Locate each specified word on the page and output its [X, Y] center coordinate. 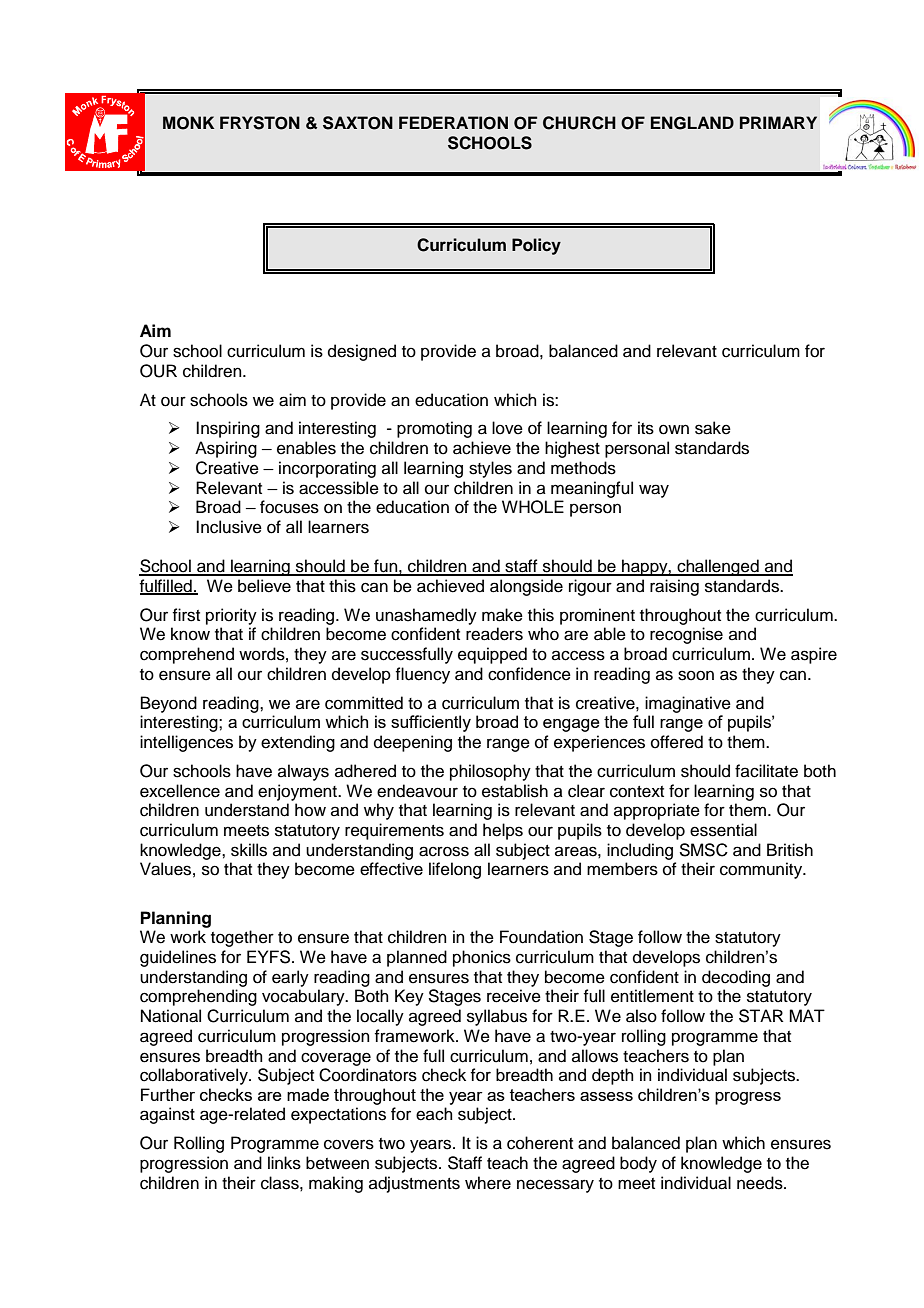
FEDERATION [453, 123]
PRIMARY [778, 122]
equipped [492, 655]
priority [231, 616]
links [284, 1163]
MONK [188, 123]
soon [696, 675]
